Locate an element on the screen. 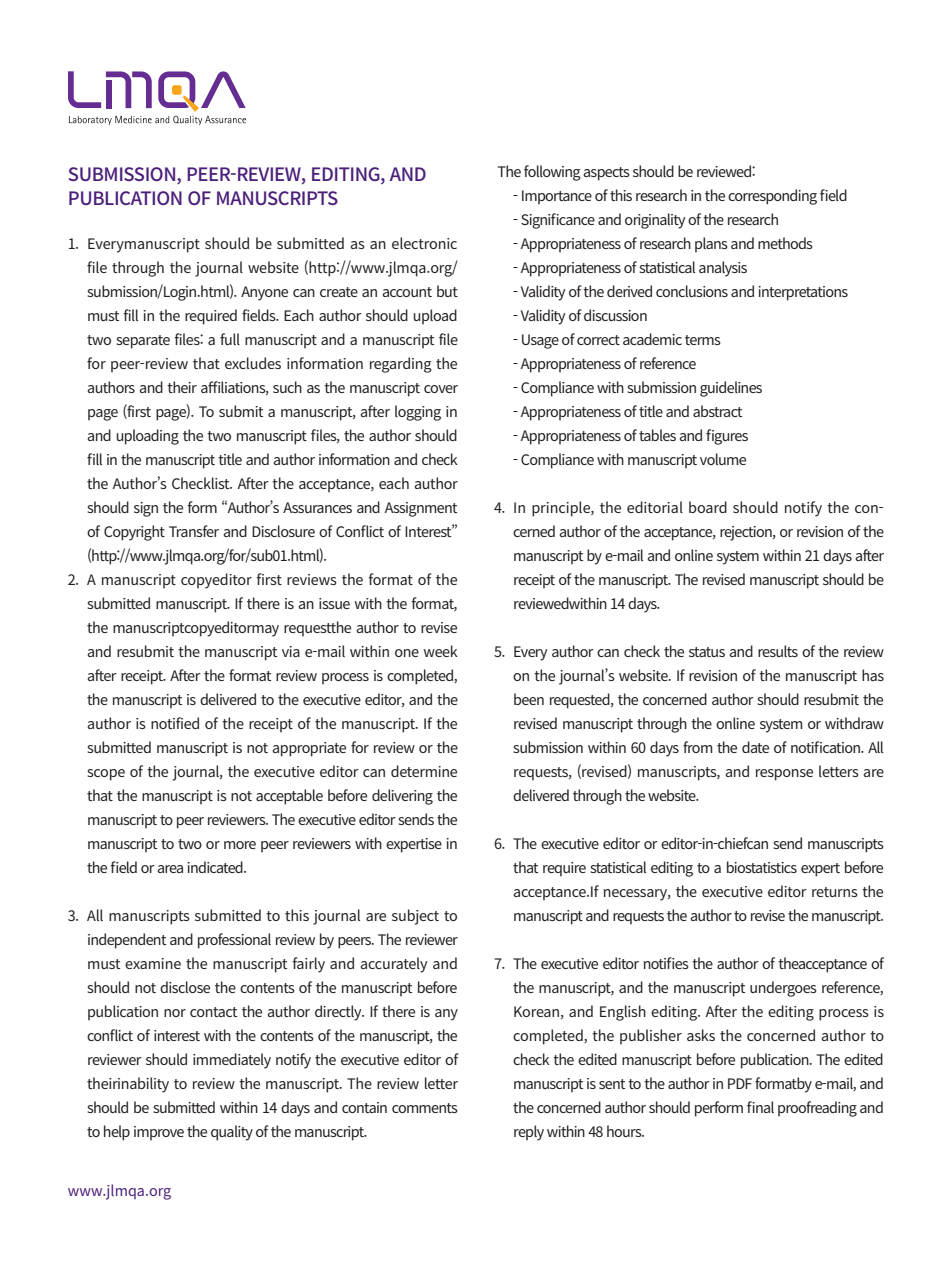  final is located at coordinates (760, 1107).
